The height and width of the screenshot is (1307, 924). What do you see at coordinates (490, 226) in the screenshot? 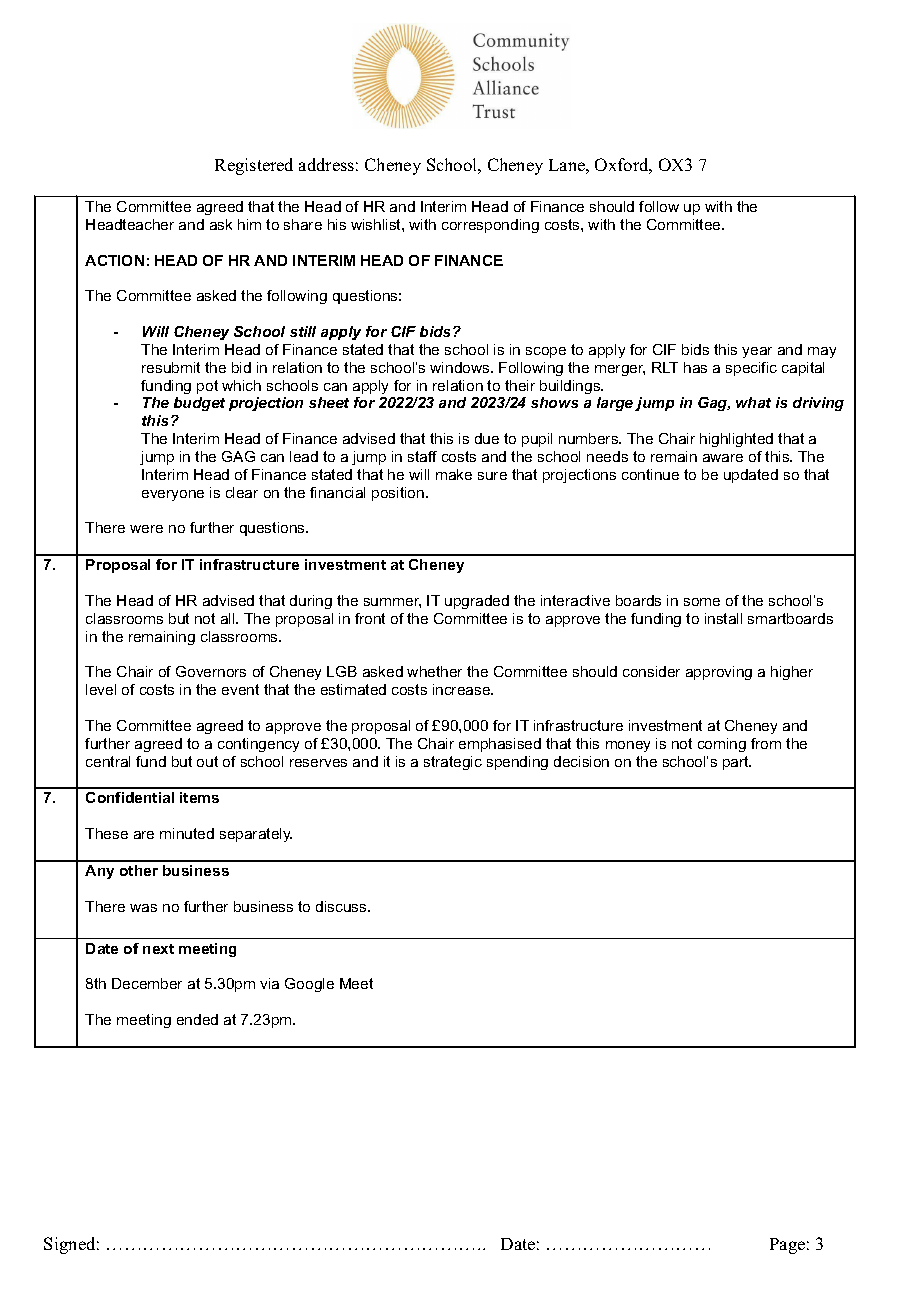
I see `corresponding` at bounding box center [490, 226].
